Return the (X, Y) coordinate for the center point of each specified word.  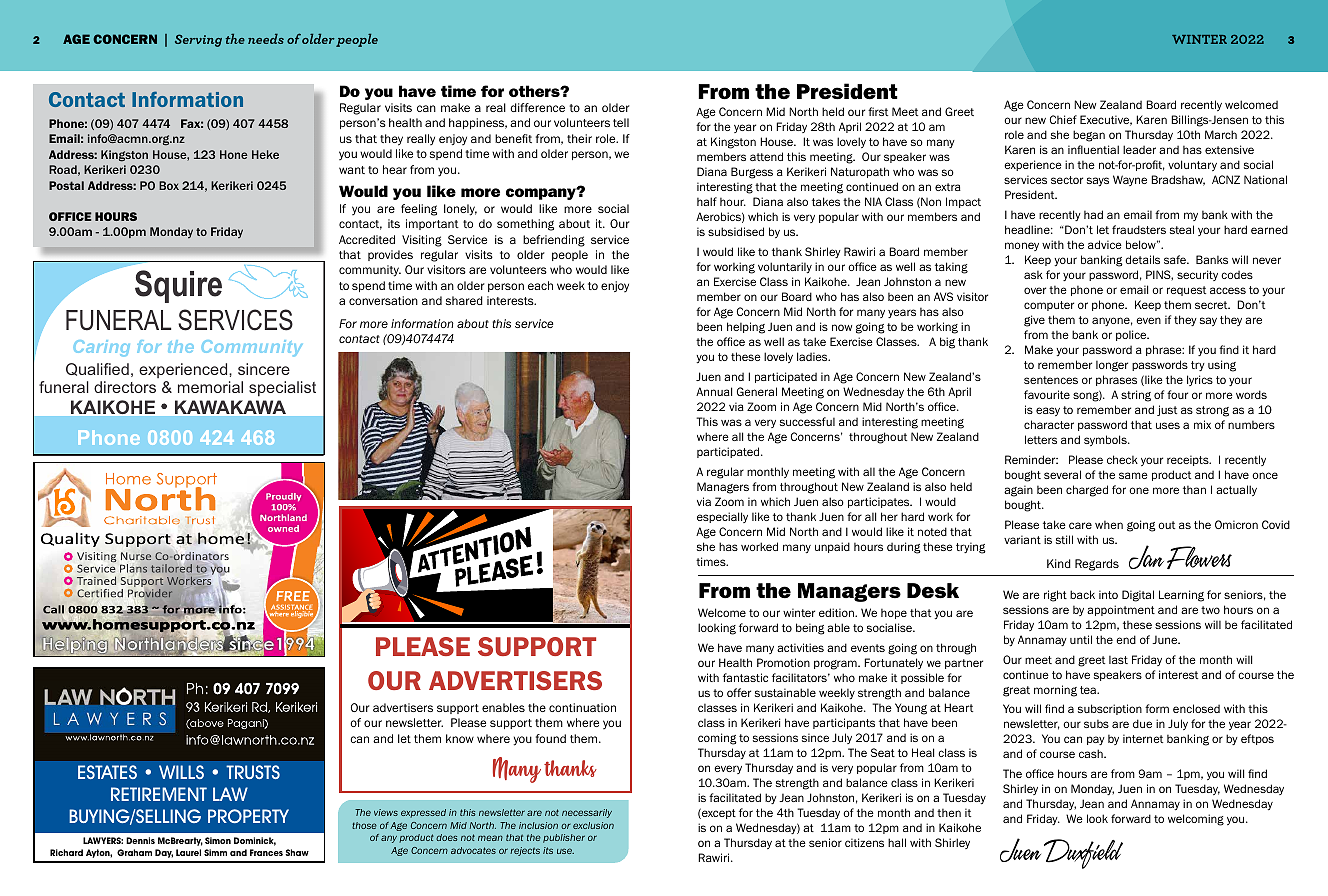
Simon (218, 840)
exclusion (593, 825)
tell (621, 122)
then (949, 813)
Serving (198, 40)
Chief (1063, 119)
